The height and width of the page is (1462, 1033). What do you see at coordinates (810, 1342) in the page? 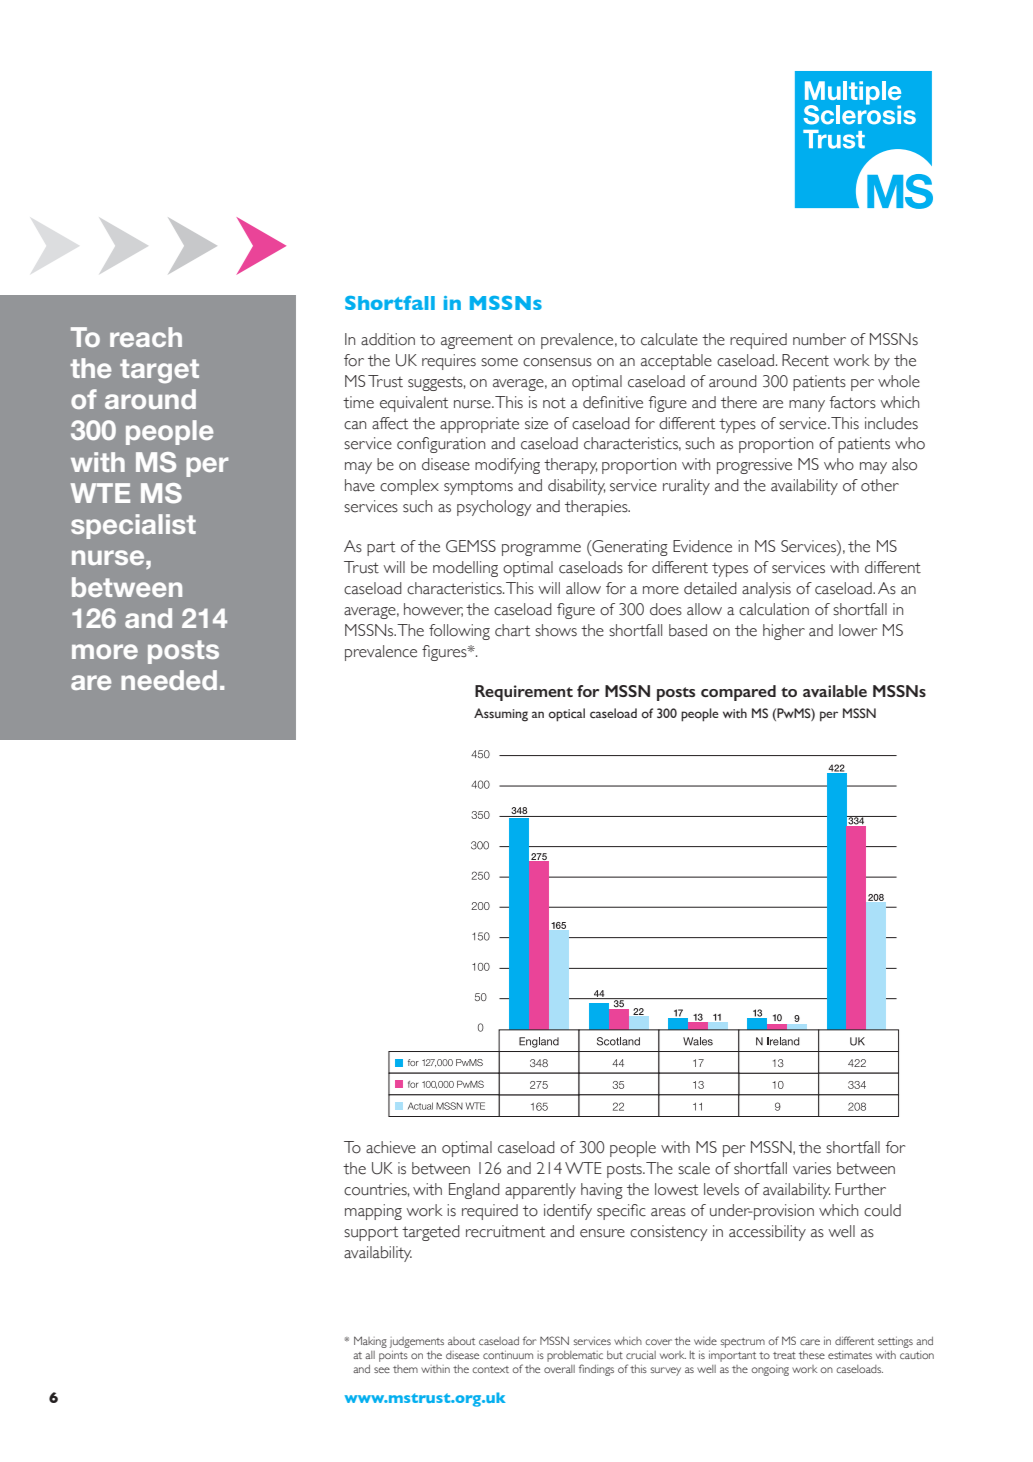
I see `care` at bounding box center [810, 1342].
